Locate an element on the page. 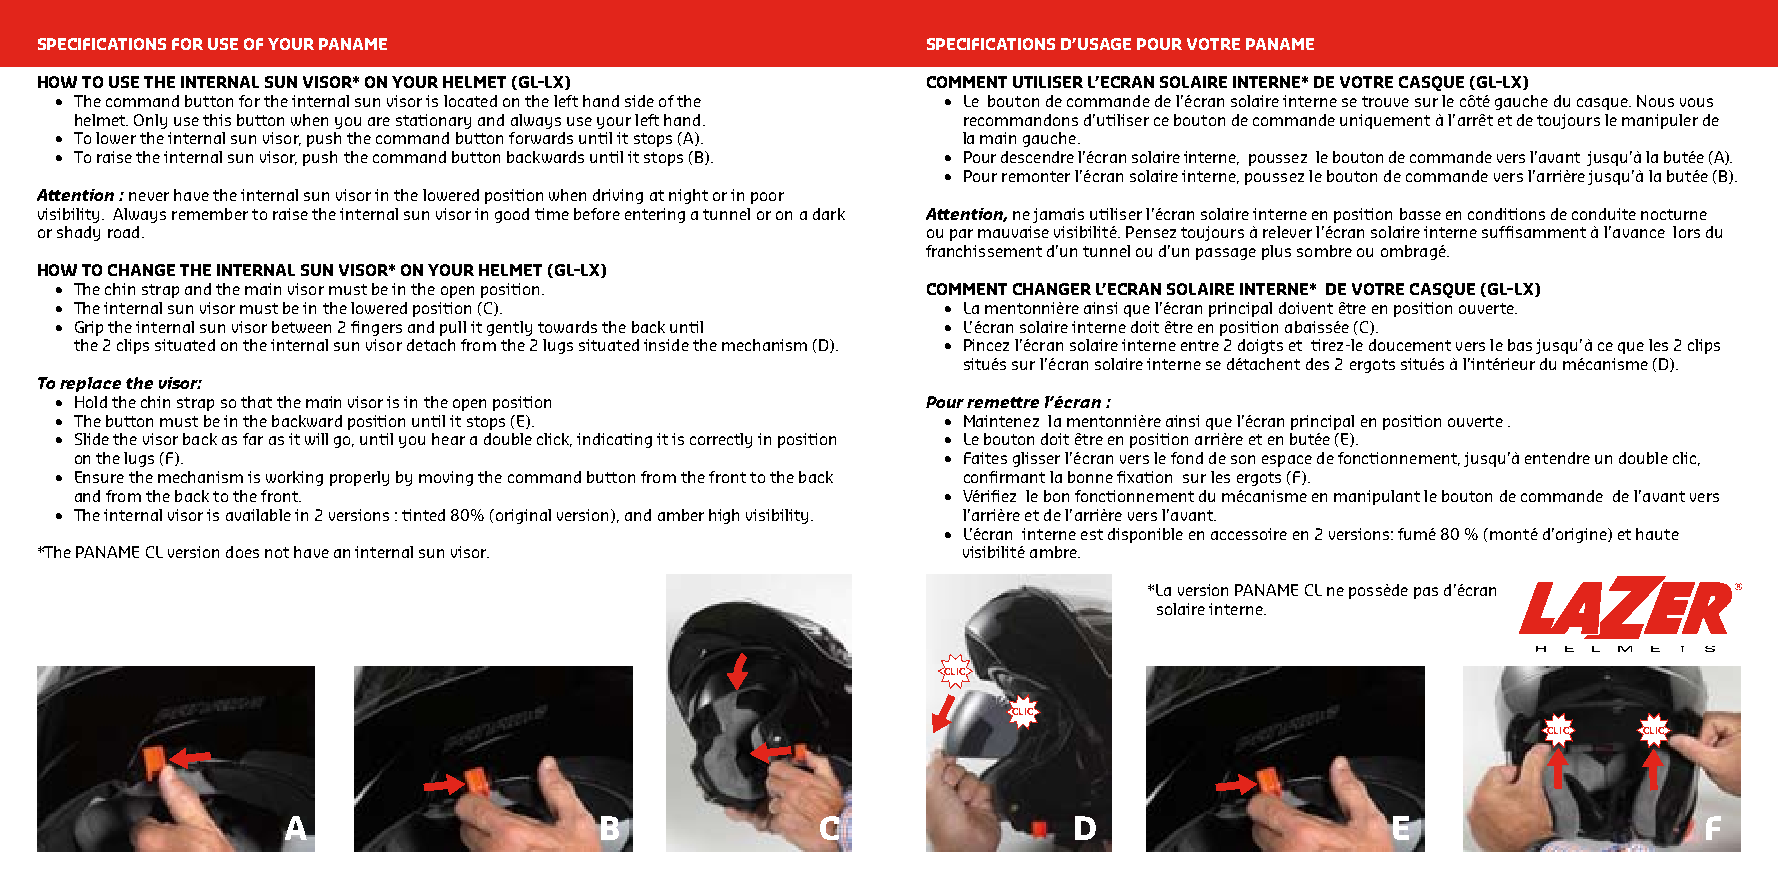  towards is located at coordinates (567, 327).
